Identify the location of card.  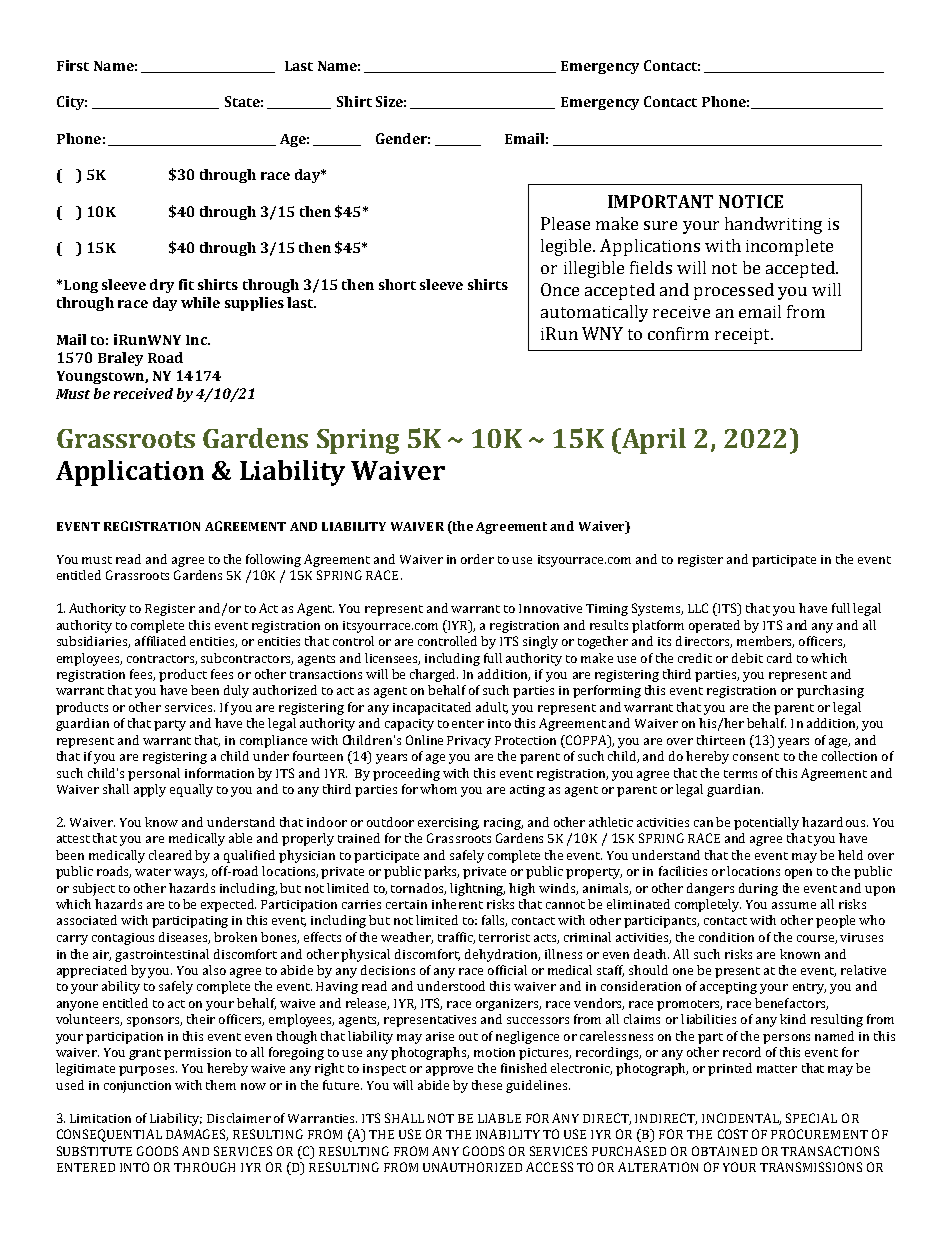
(779, 658).
